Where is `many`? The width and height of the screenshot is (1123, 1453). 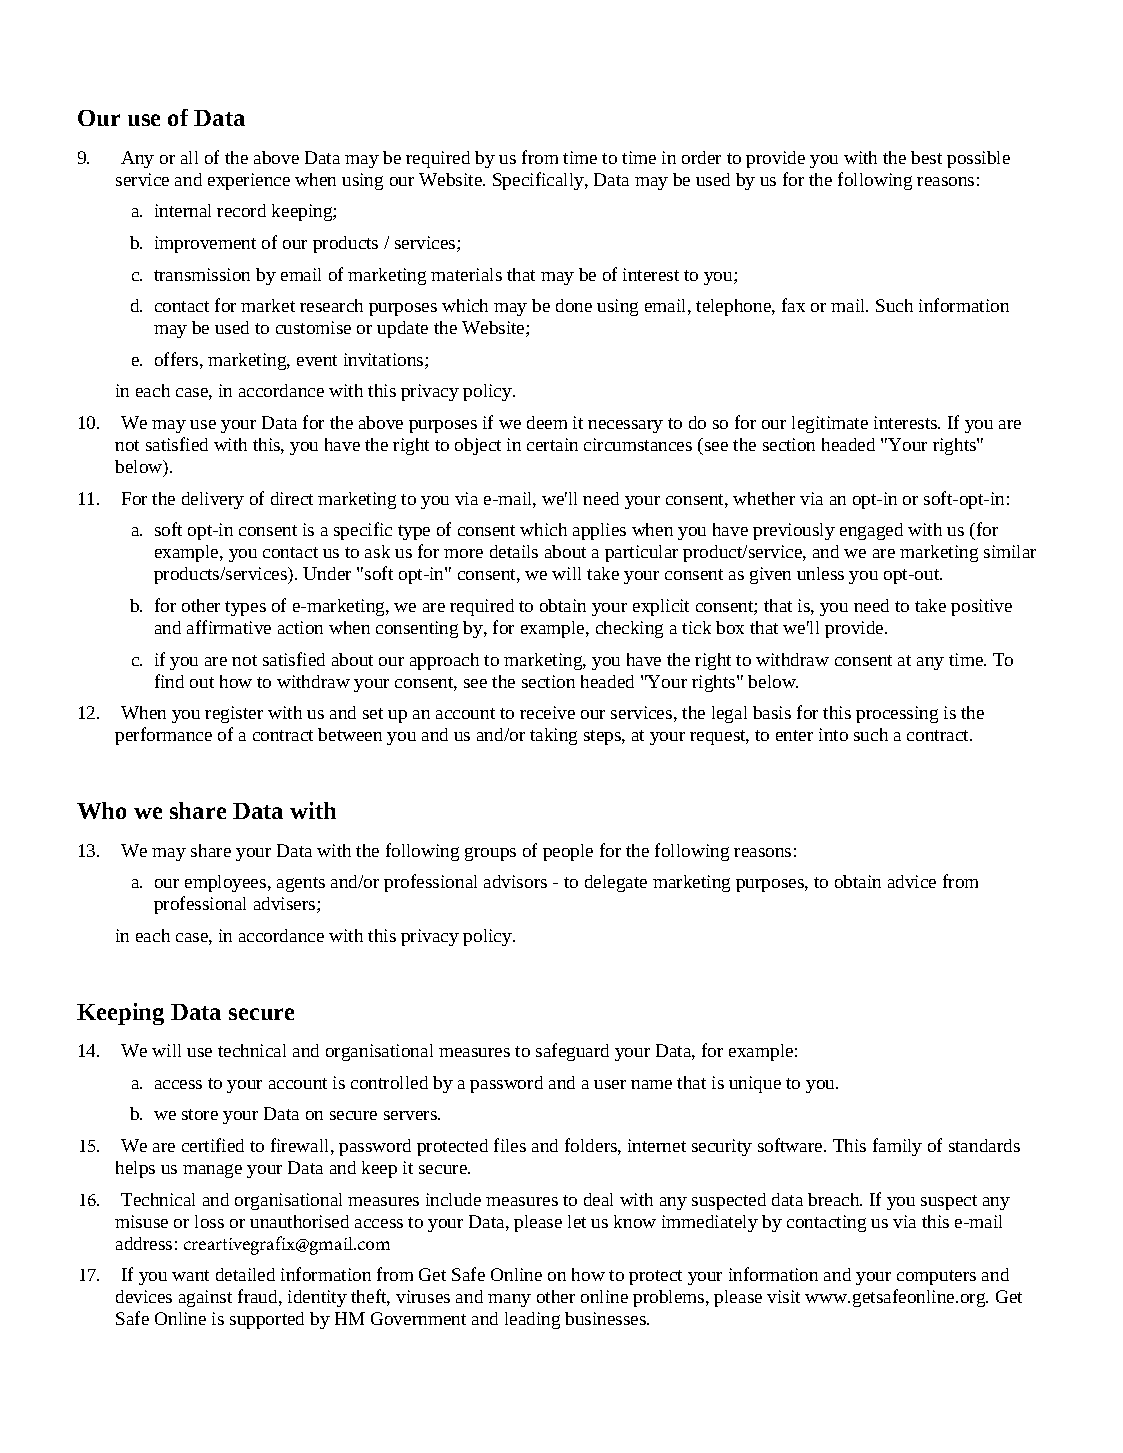
many is located at coordinates (509, 1300).
